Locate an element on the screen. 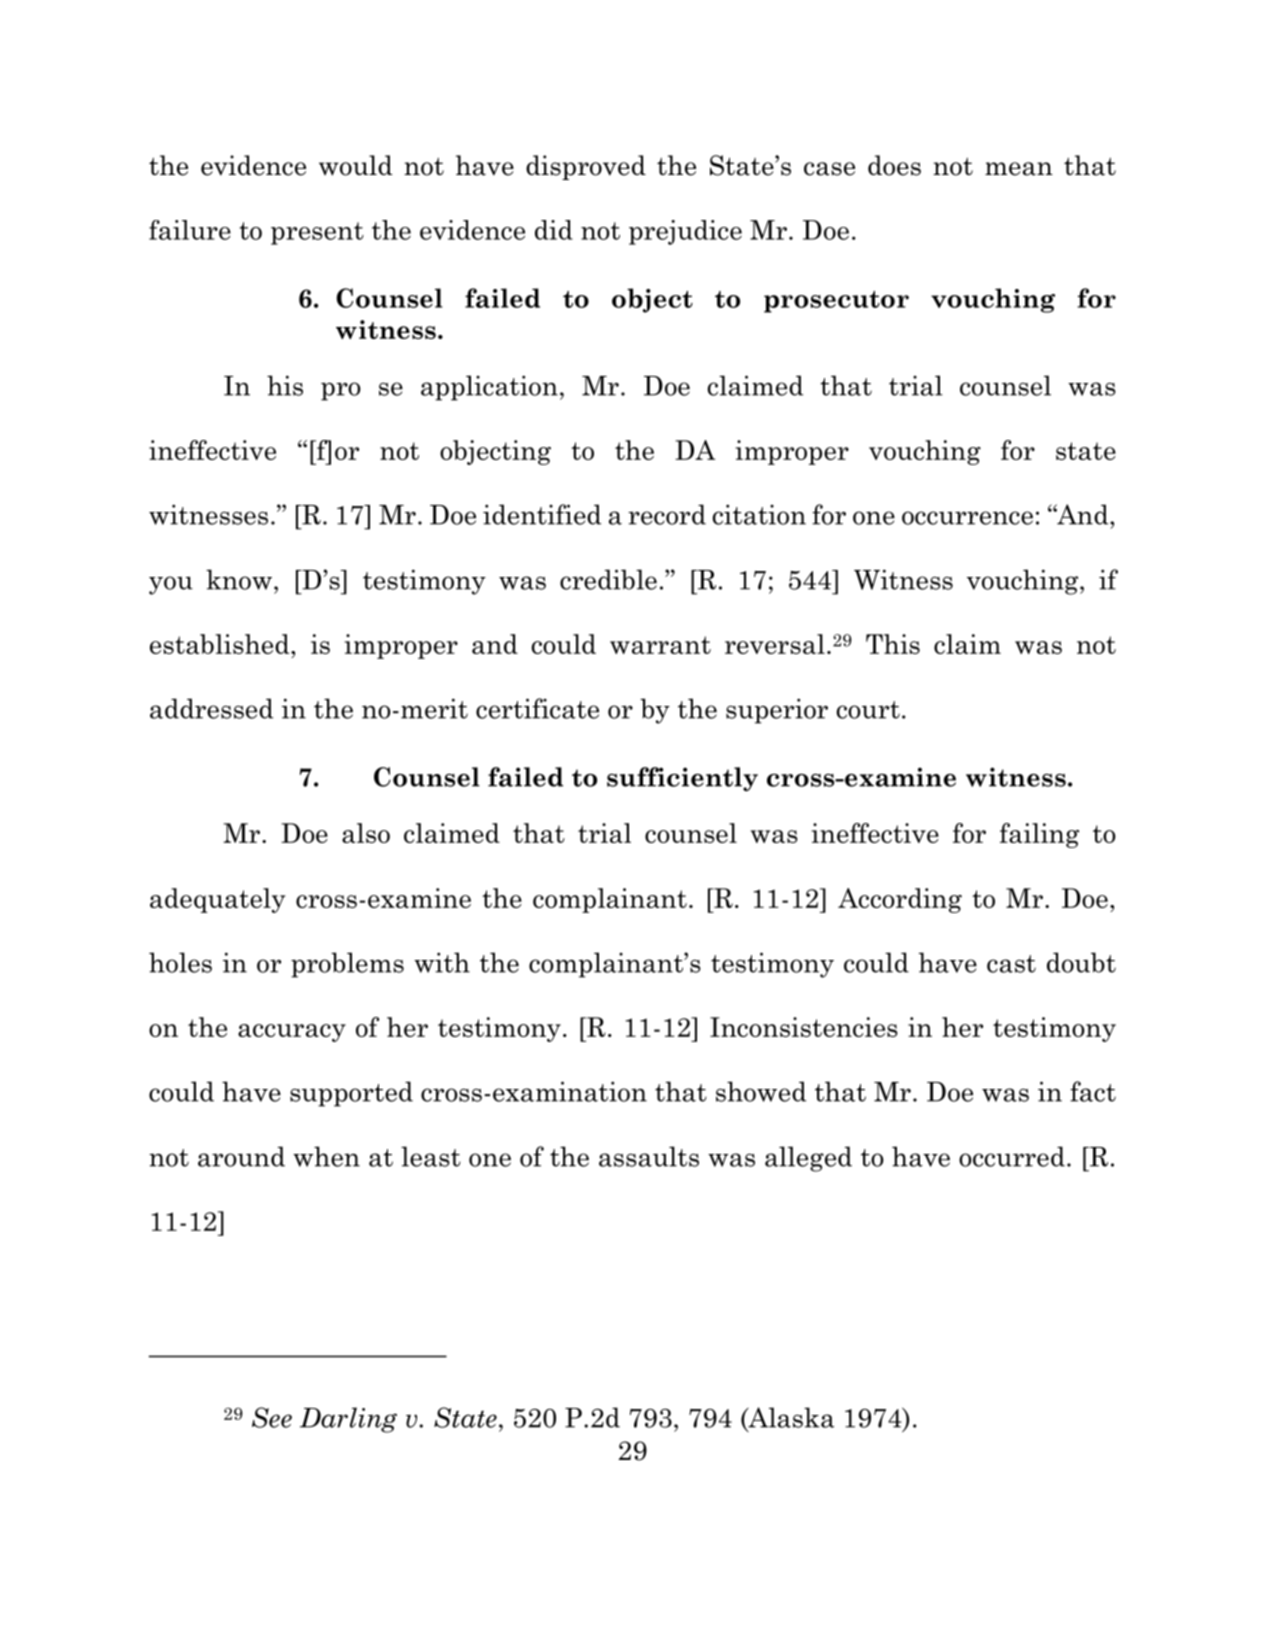 The image size is (1265, 1637). failing is located at coordinates (1039, 835).
